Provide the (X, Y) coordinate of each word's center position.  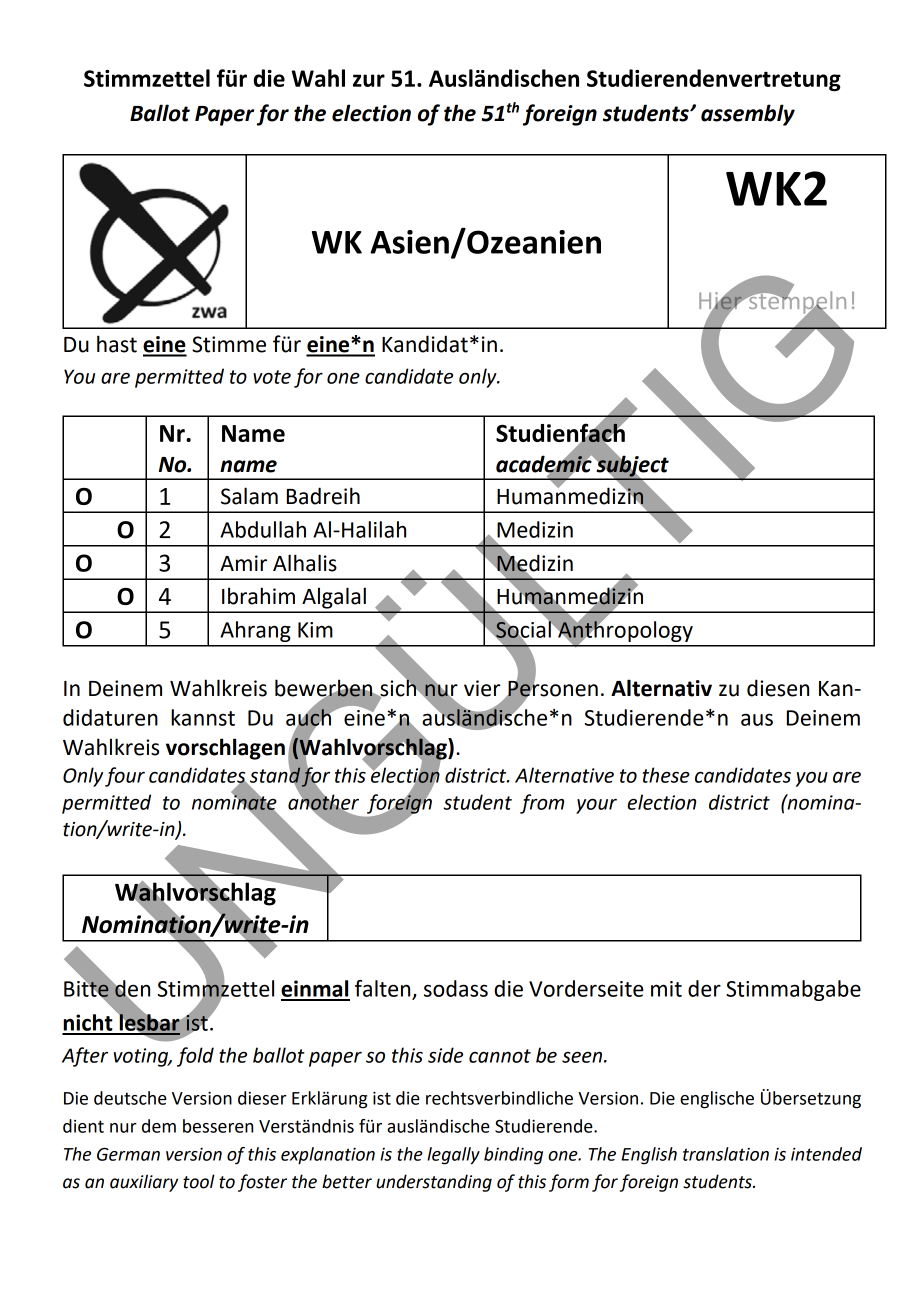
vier (482, 688)
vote (272, 377)
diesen (778, 688)
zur (369, 80)
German (128, 1154)
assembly (748, 115)
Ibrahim (258, 596)
